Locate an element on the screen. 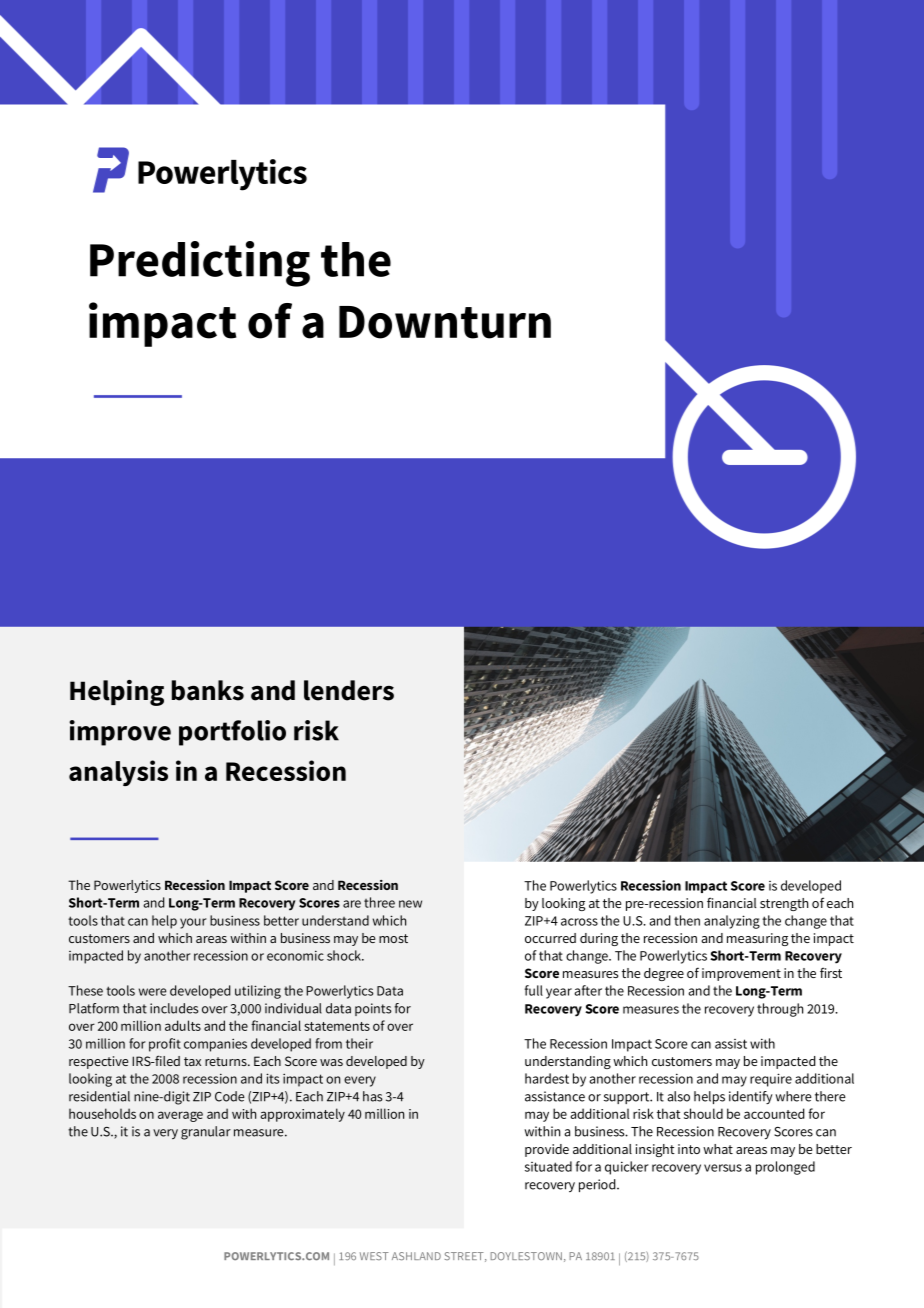 This screenshot has height=1308, width=924. Predicting is located at coordinates (200, 264).
